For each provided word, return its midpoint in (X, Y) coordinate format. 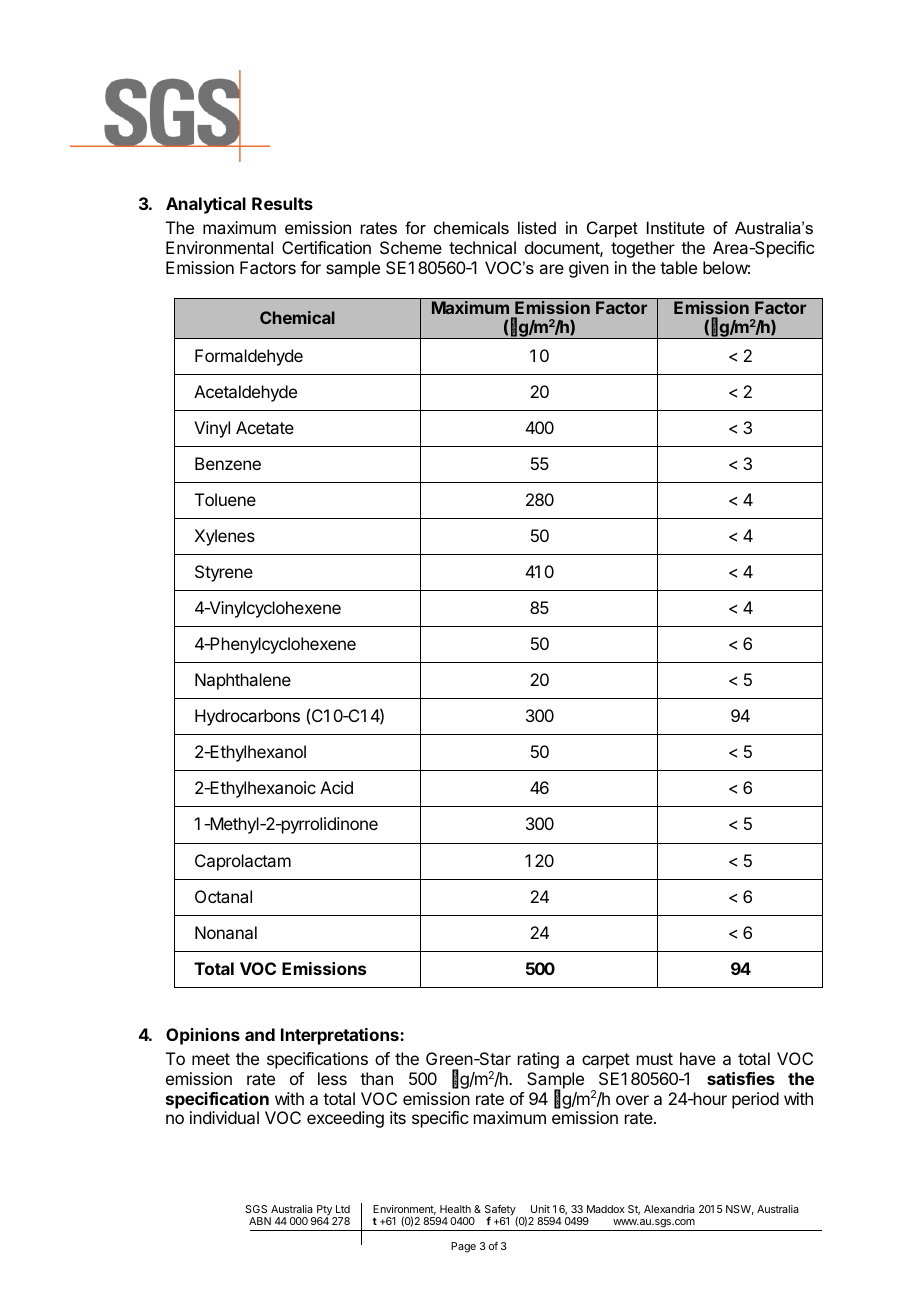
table (678, 267)
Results (282, 203)
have (698, 1058)
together (643, 249)
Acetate (265, 427)
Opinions (203, 1036)
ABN (260, 1221)
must (655, 1059)
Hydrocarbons (247, 717)
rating (538, 1060)
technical (482, 247)
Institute (676, 227)
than (376, 1078)
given (589, 269)
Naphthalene (243, 681)
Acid (336, 787)
